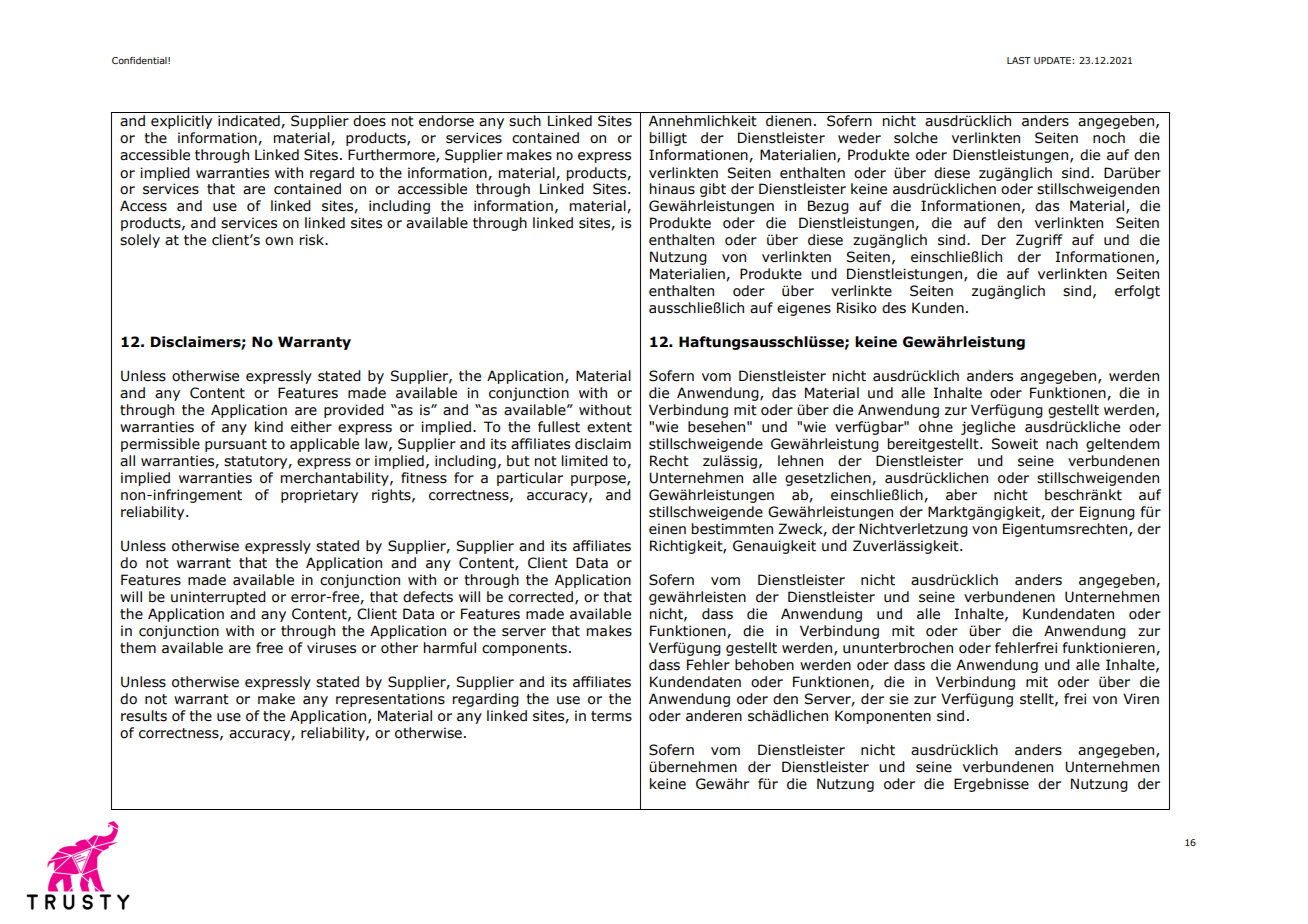 This screenshot has width=1308, height=924. I want to click on gibt, so click(713, 190).
